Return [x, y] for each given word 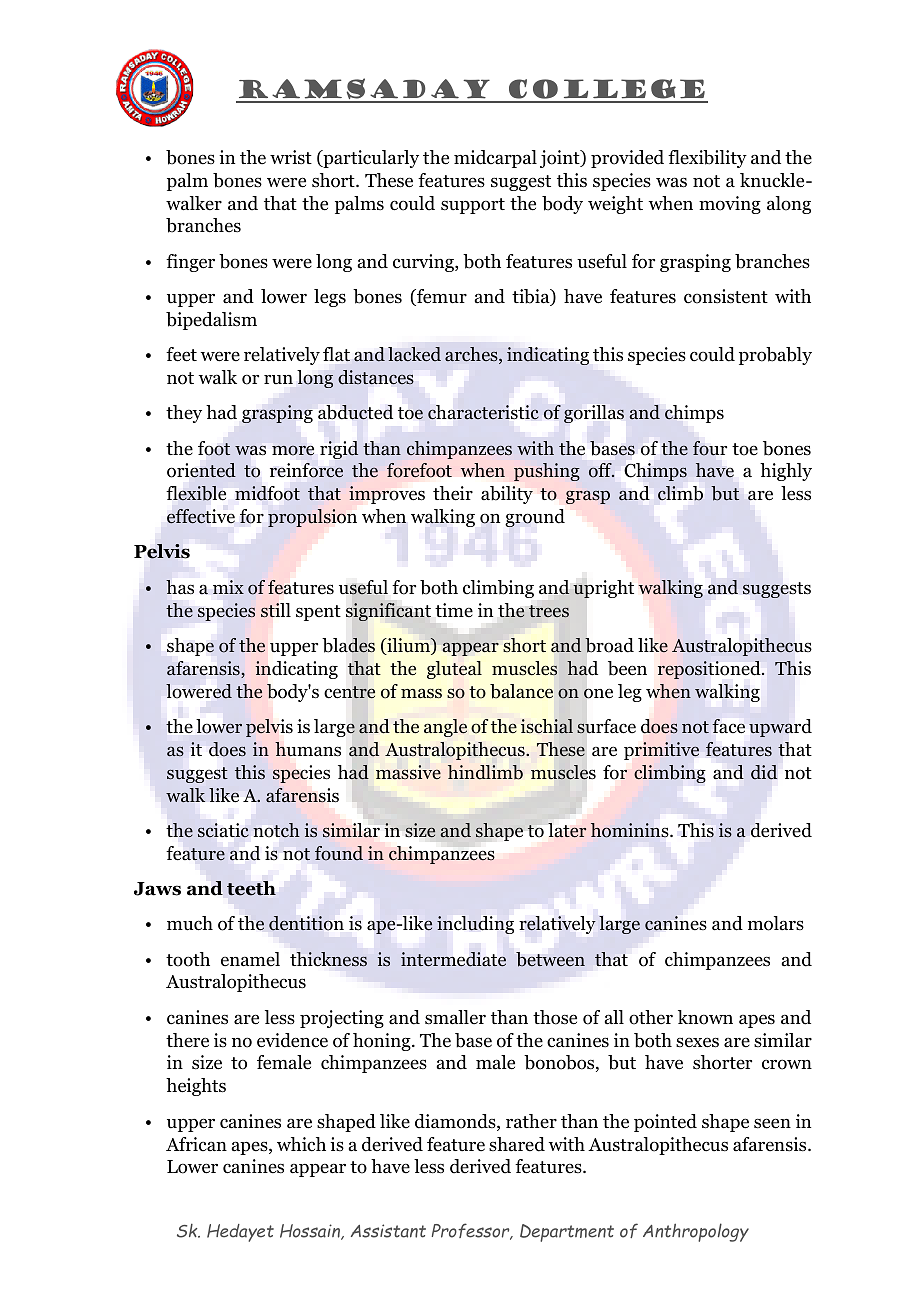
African [196, 1144]
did [764, 772]
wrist [291, 157]
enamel [250, 959]
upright [603, 589]
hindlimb [485, 772]
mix [228, 587]
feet [181, 354]
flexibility [707, 159]
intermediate [453, 959]
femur [441, 297]
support [473, 206]
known [705, 1017]
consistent [726, 296]
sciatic [223, 830]
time [454, 610]
